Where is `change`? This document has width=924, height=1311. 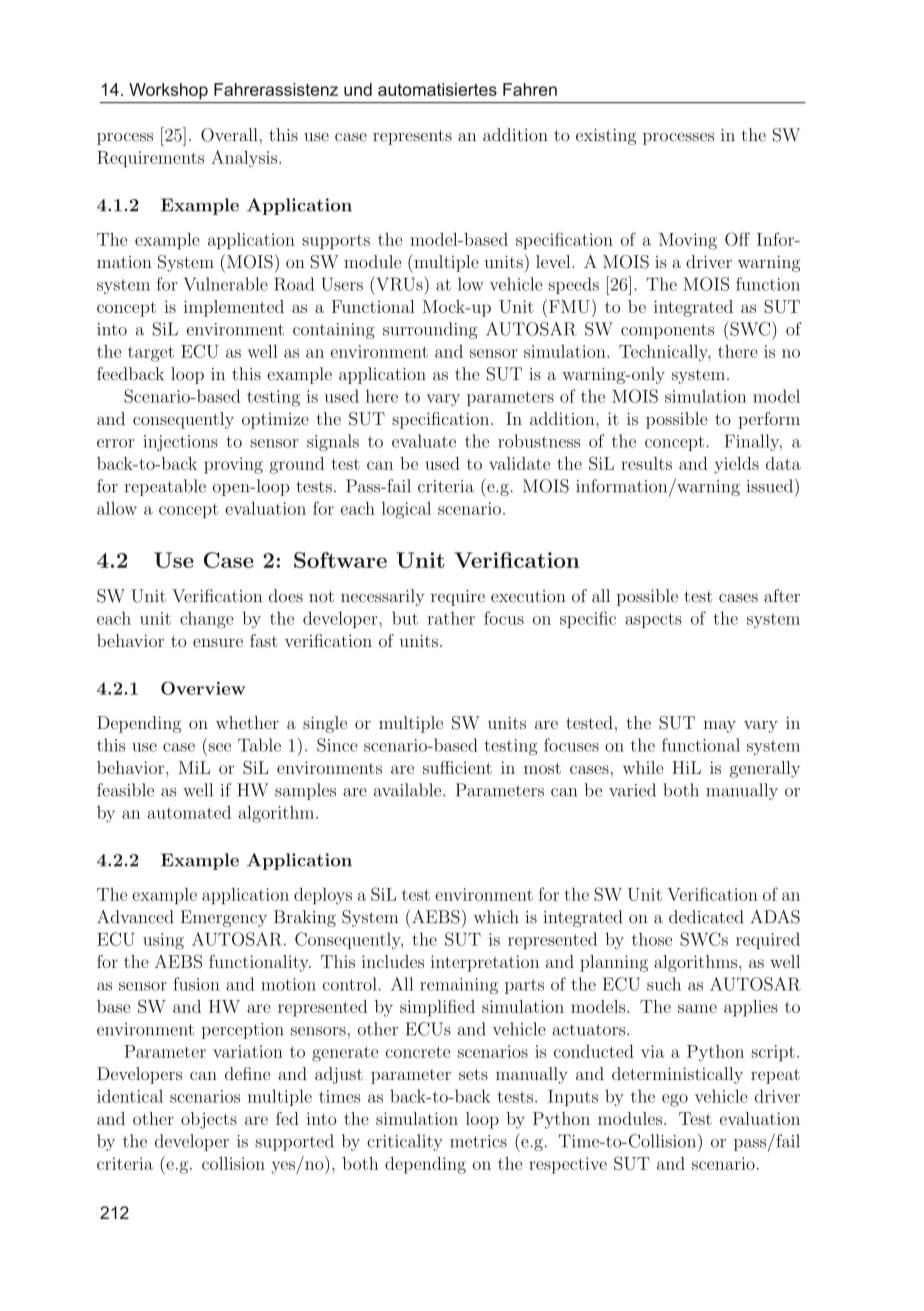
change is located at coordinates (207, 620).
